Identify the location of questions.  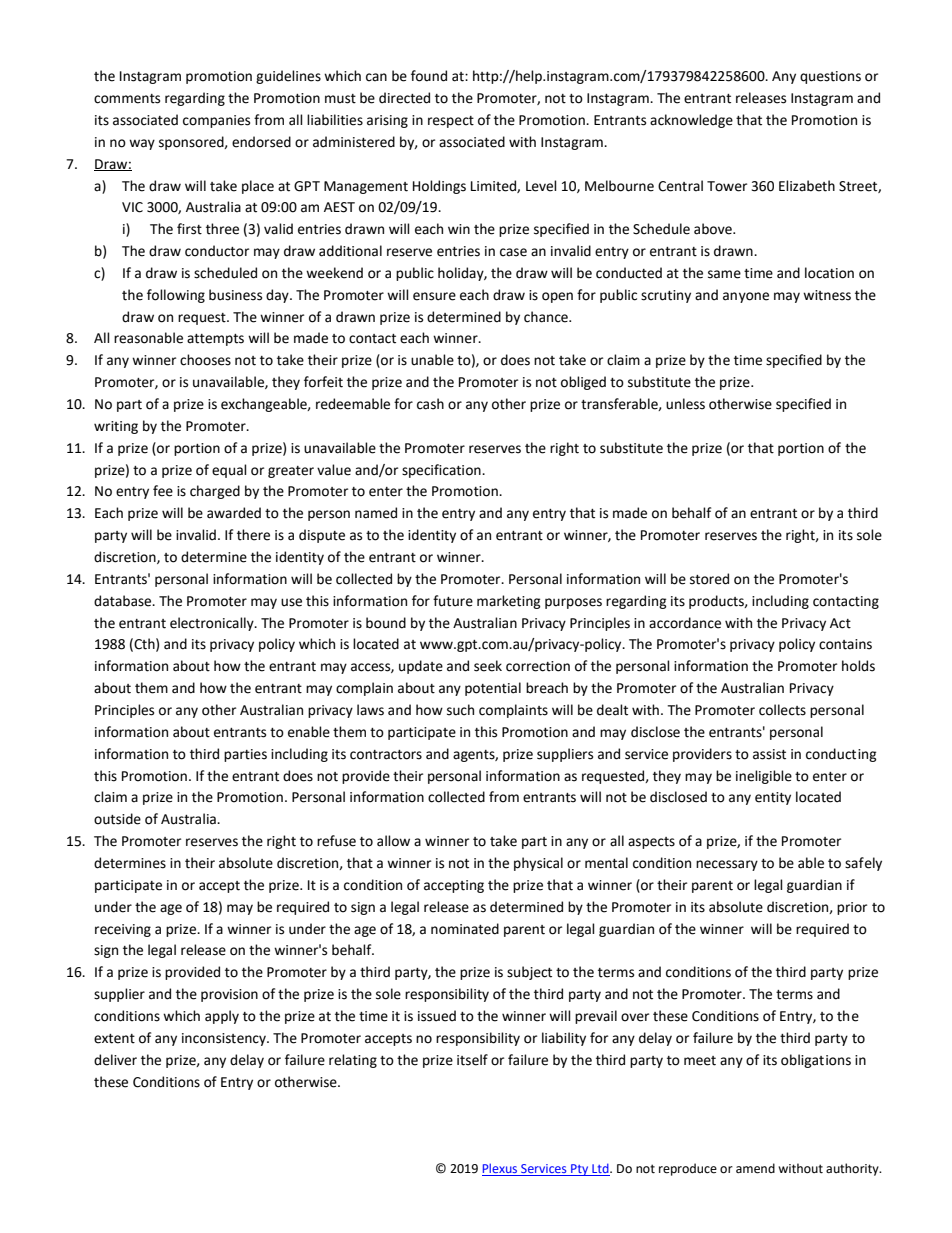
(830, 77).
